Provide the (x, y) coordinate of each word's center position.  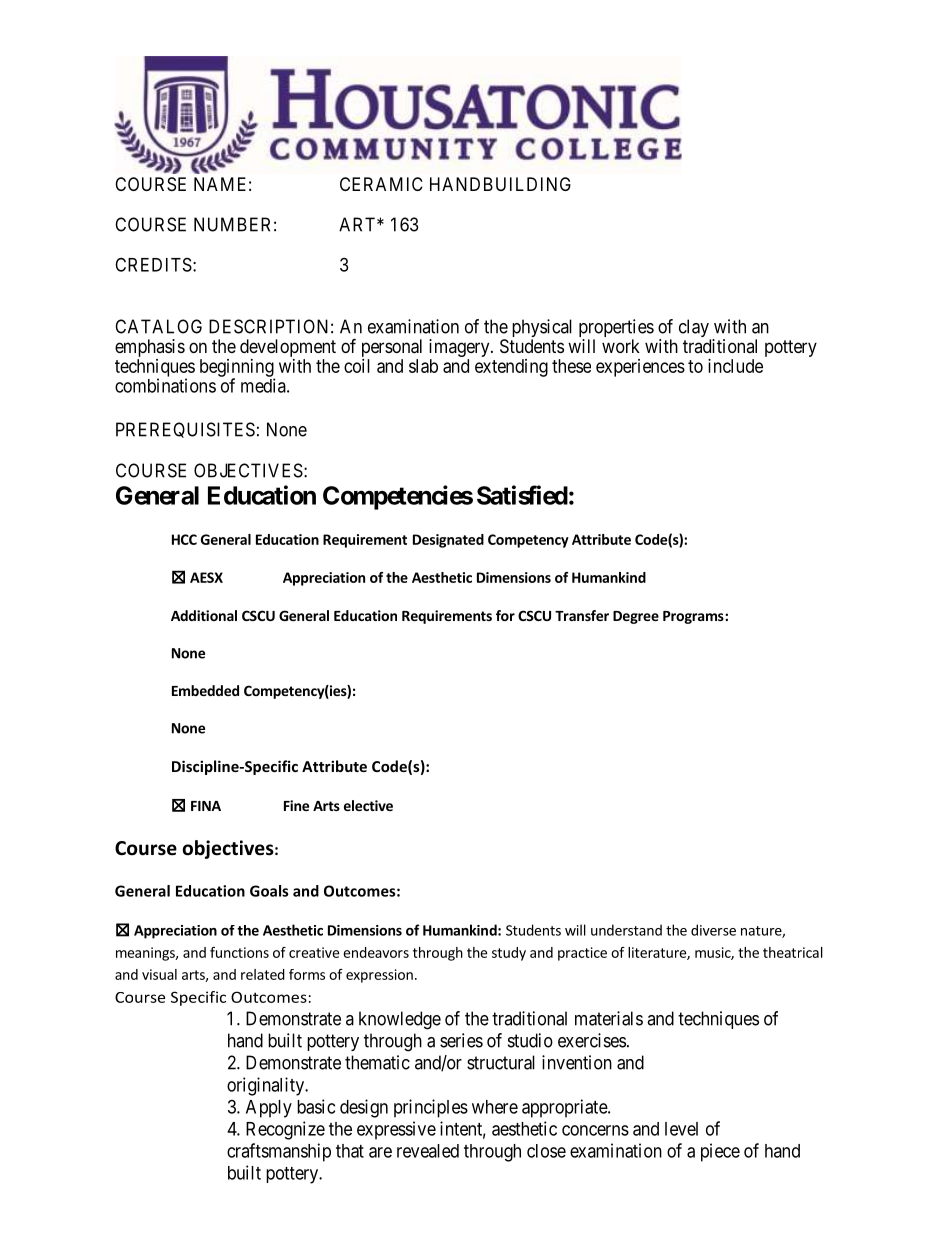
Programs (694, 617)
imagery (460, 348)
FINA (206, 806)
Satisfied (522, 495)
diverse (713, 930)
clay (695, 329)
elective (368, 805)
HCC (184, 539)
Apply (269, 1109)
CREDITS (153, 264)
